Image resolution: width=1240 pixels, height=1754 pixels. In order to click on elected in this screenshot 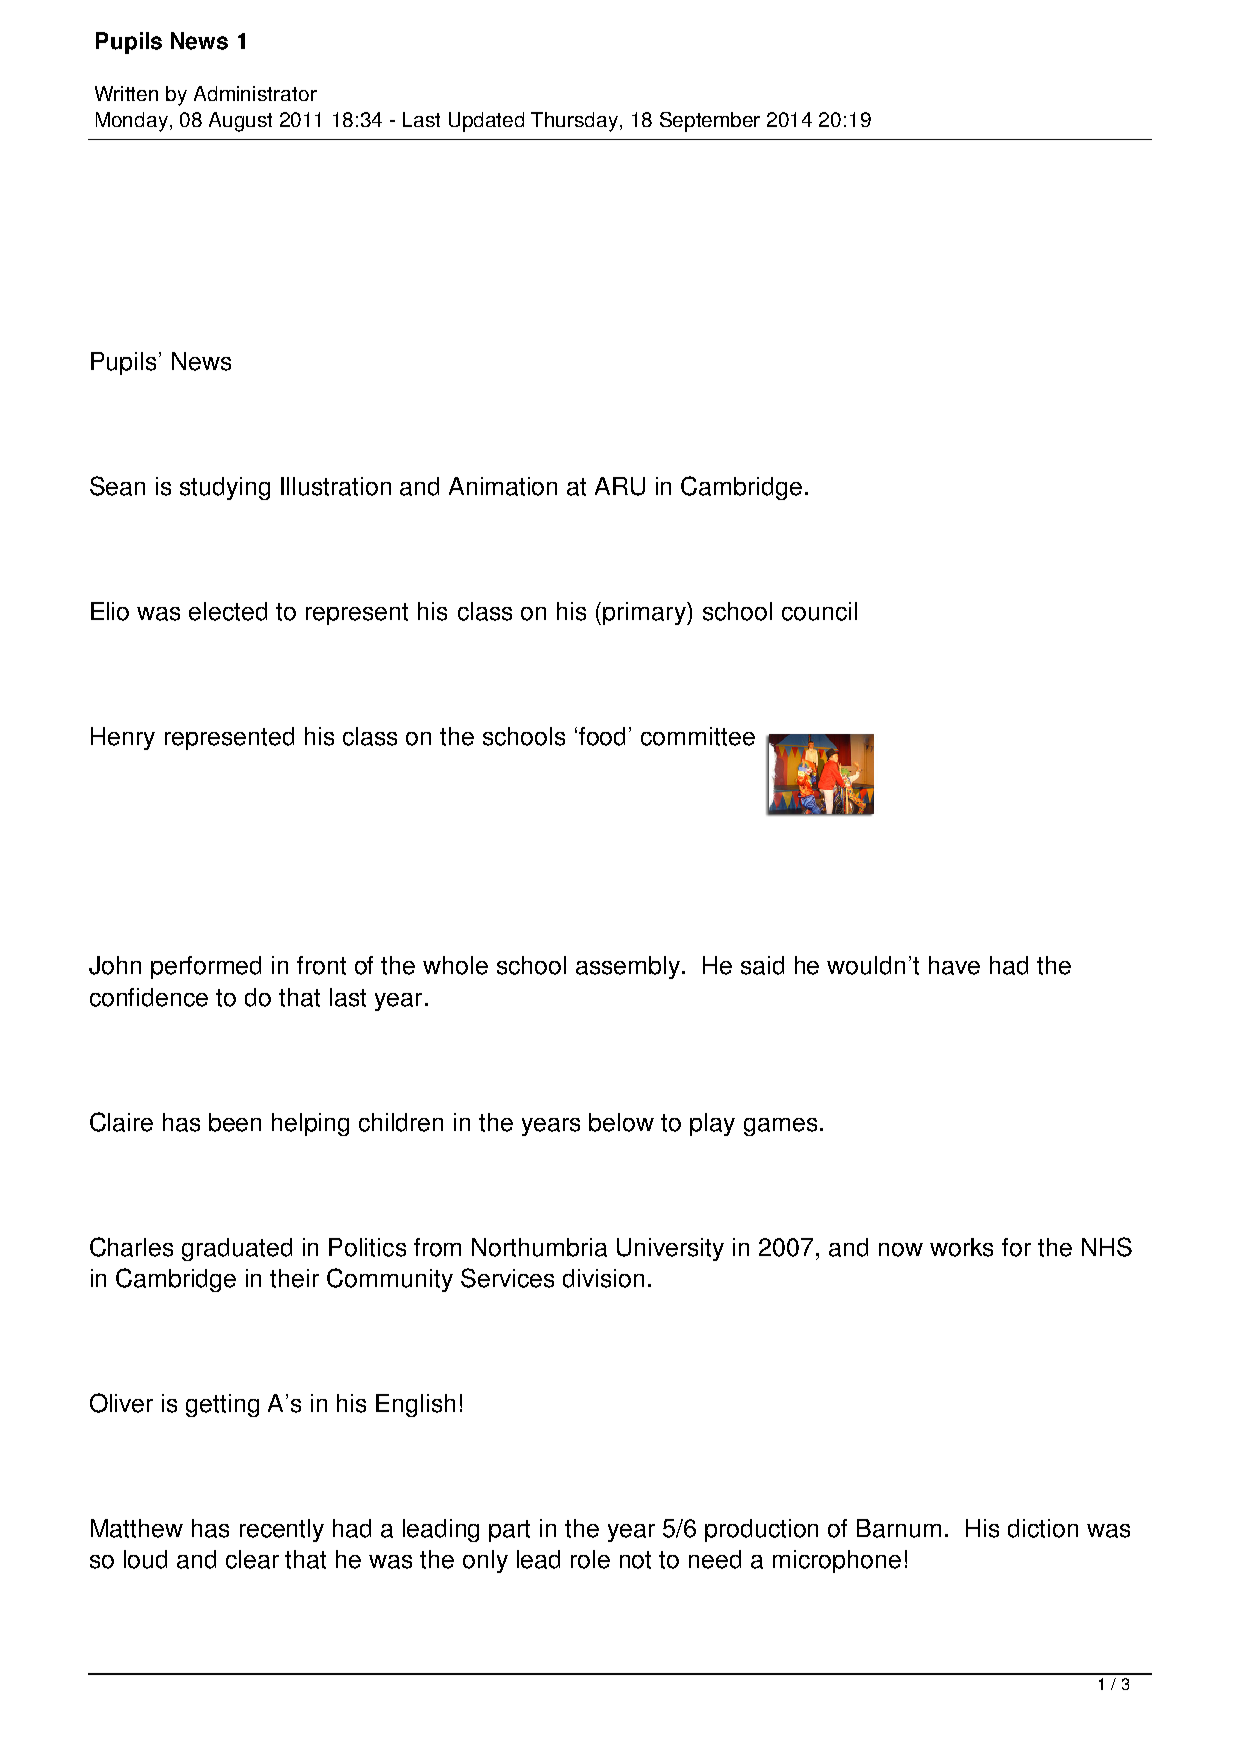, I will do `click(228, 611)`.
